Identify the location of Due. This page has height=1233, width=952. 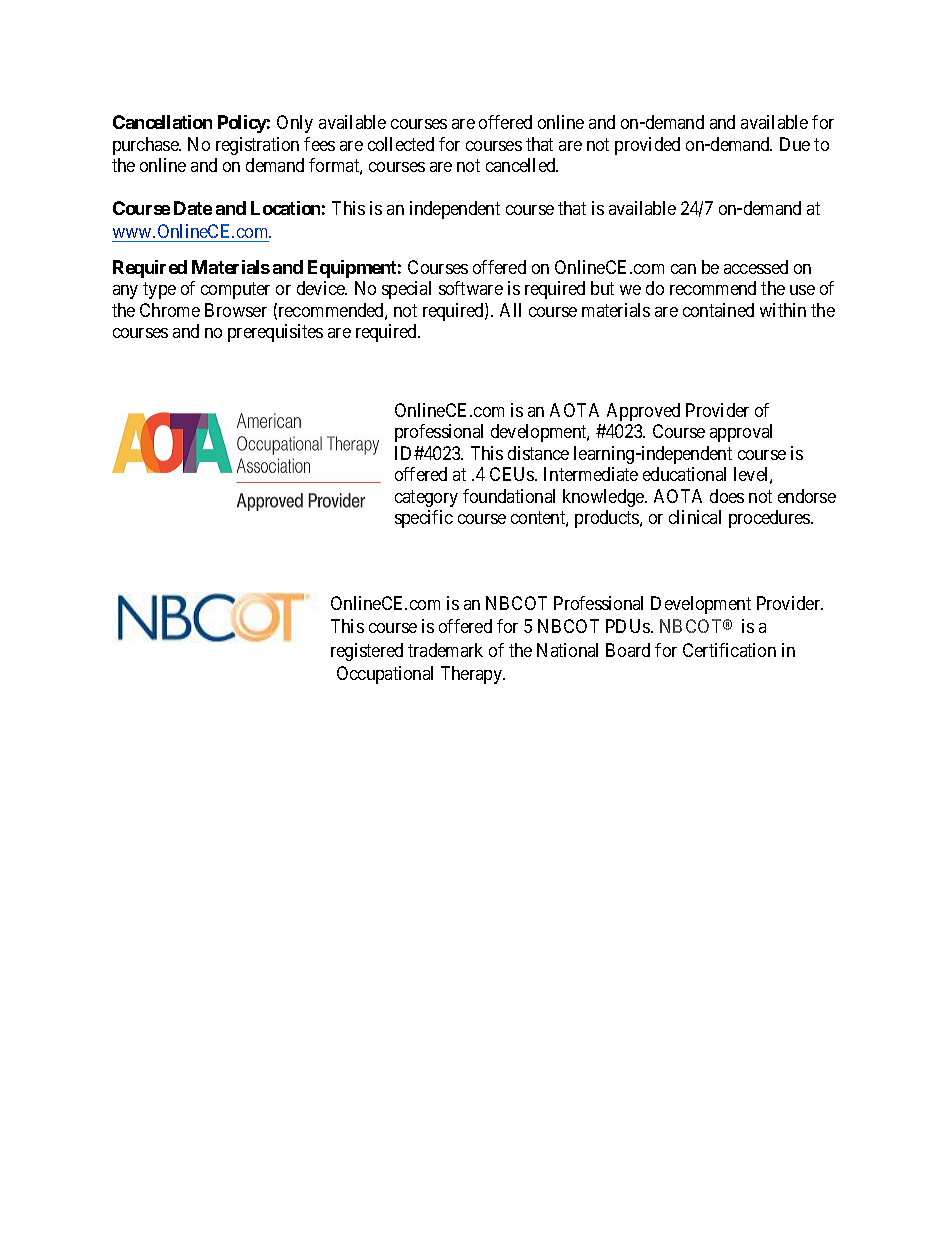
(795, 144).
